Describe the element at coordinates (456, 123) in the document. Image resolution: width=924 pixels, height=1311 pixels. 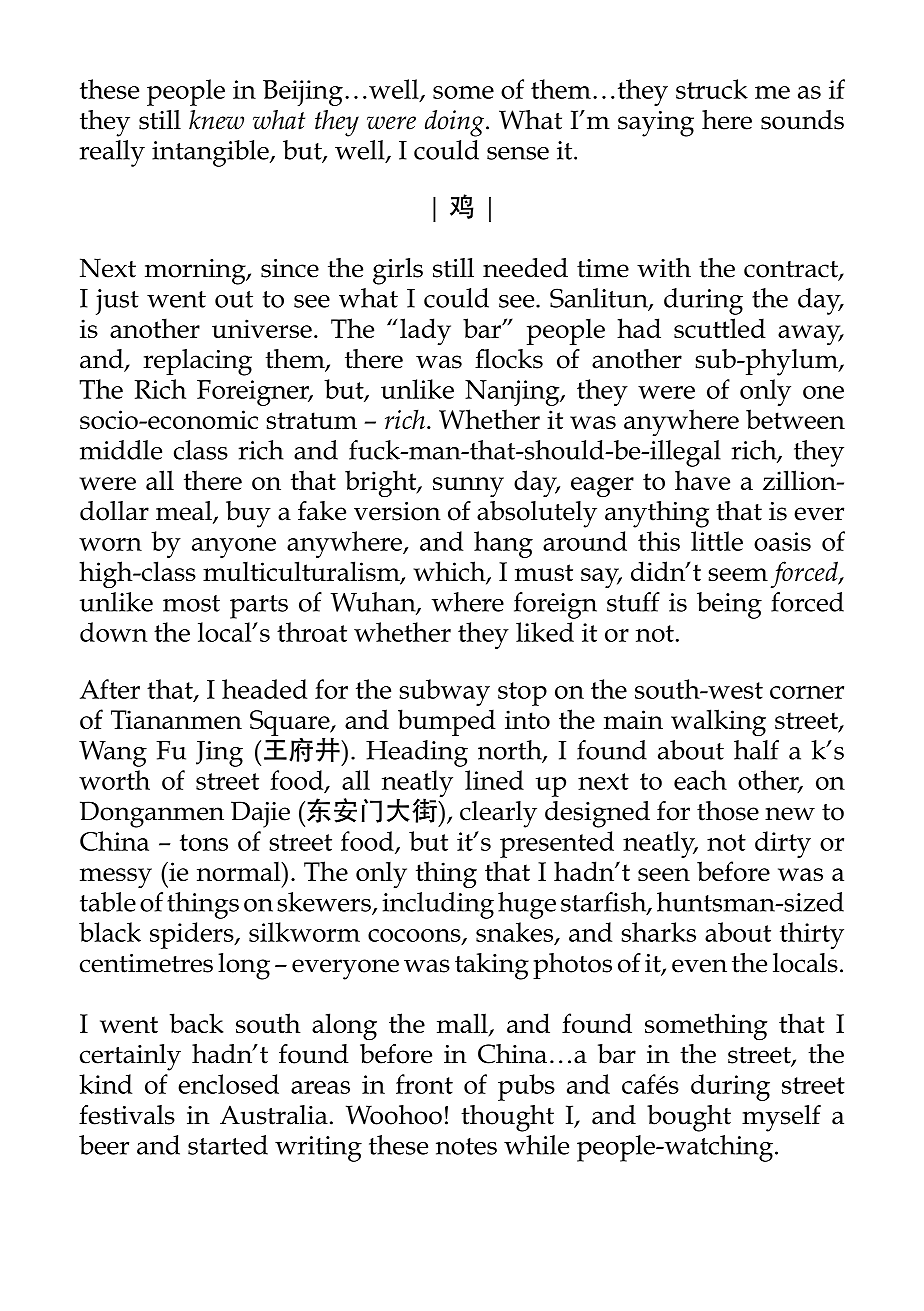
I see `doing` at that location.
